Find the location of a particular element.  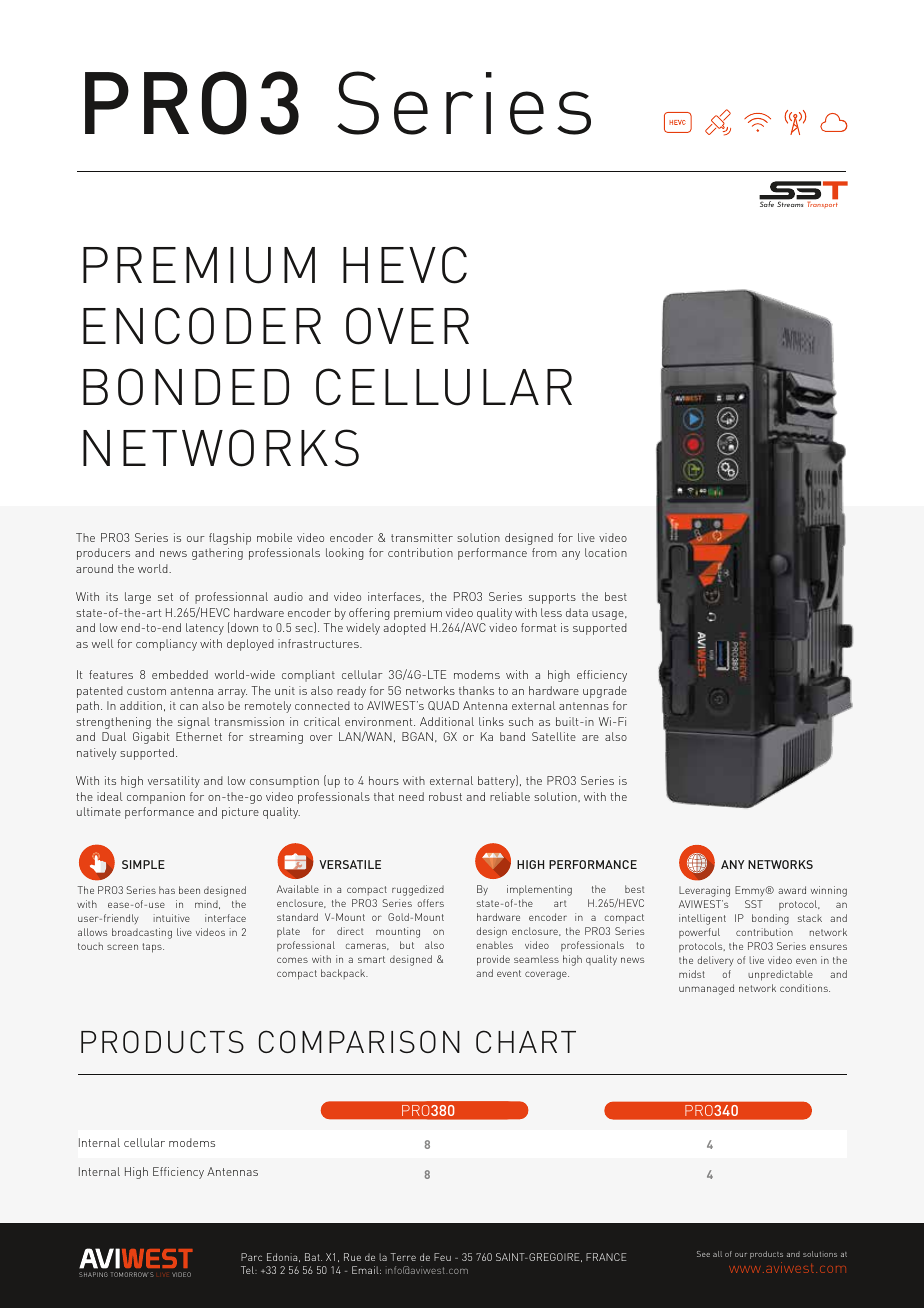

thanks is located at coordinates (476, 690).
